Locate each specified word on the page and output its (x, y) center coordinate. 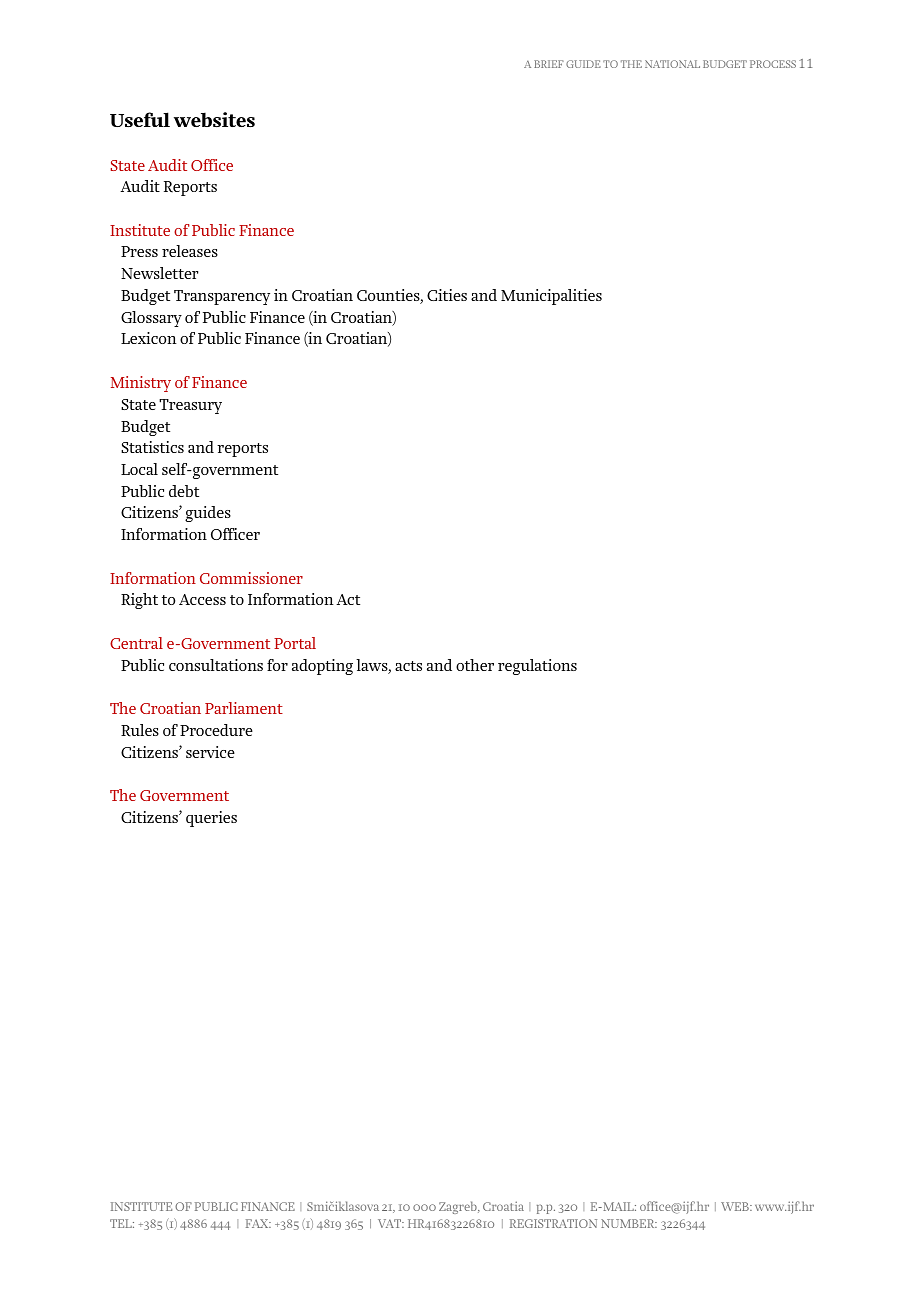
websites (214, 119)
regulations (537, 667)
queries (211, 819)
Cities (447, 295)
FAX (258, 1223)
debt (184, 491)
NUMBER (629, 1223)
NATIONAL (672, 64)
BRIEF (549, 64)
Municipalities (551, 297)
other (475, 665)
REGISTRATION (553, 1223)
